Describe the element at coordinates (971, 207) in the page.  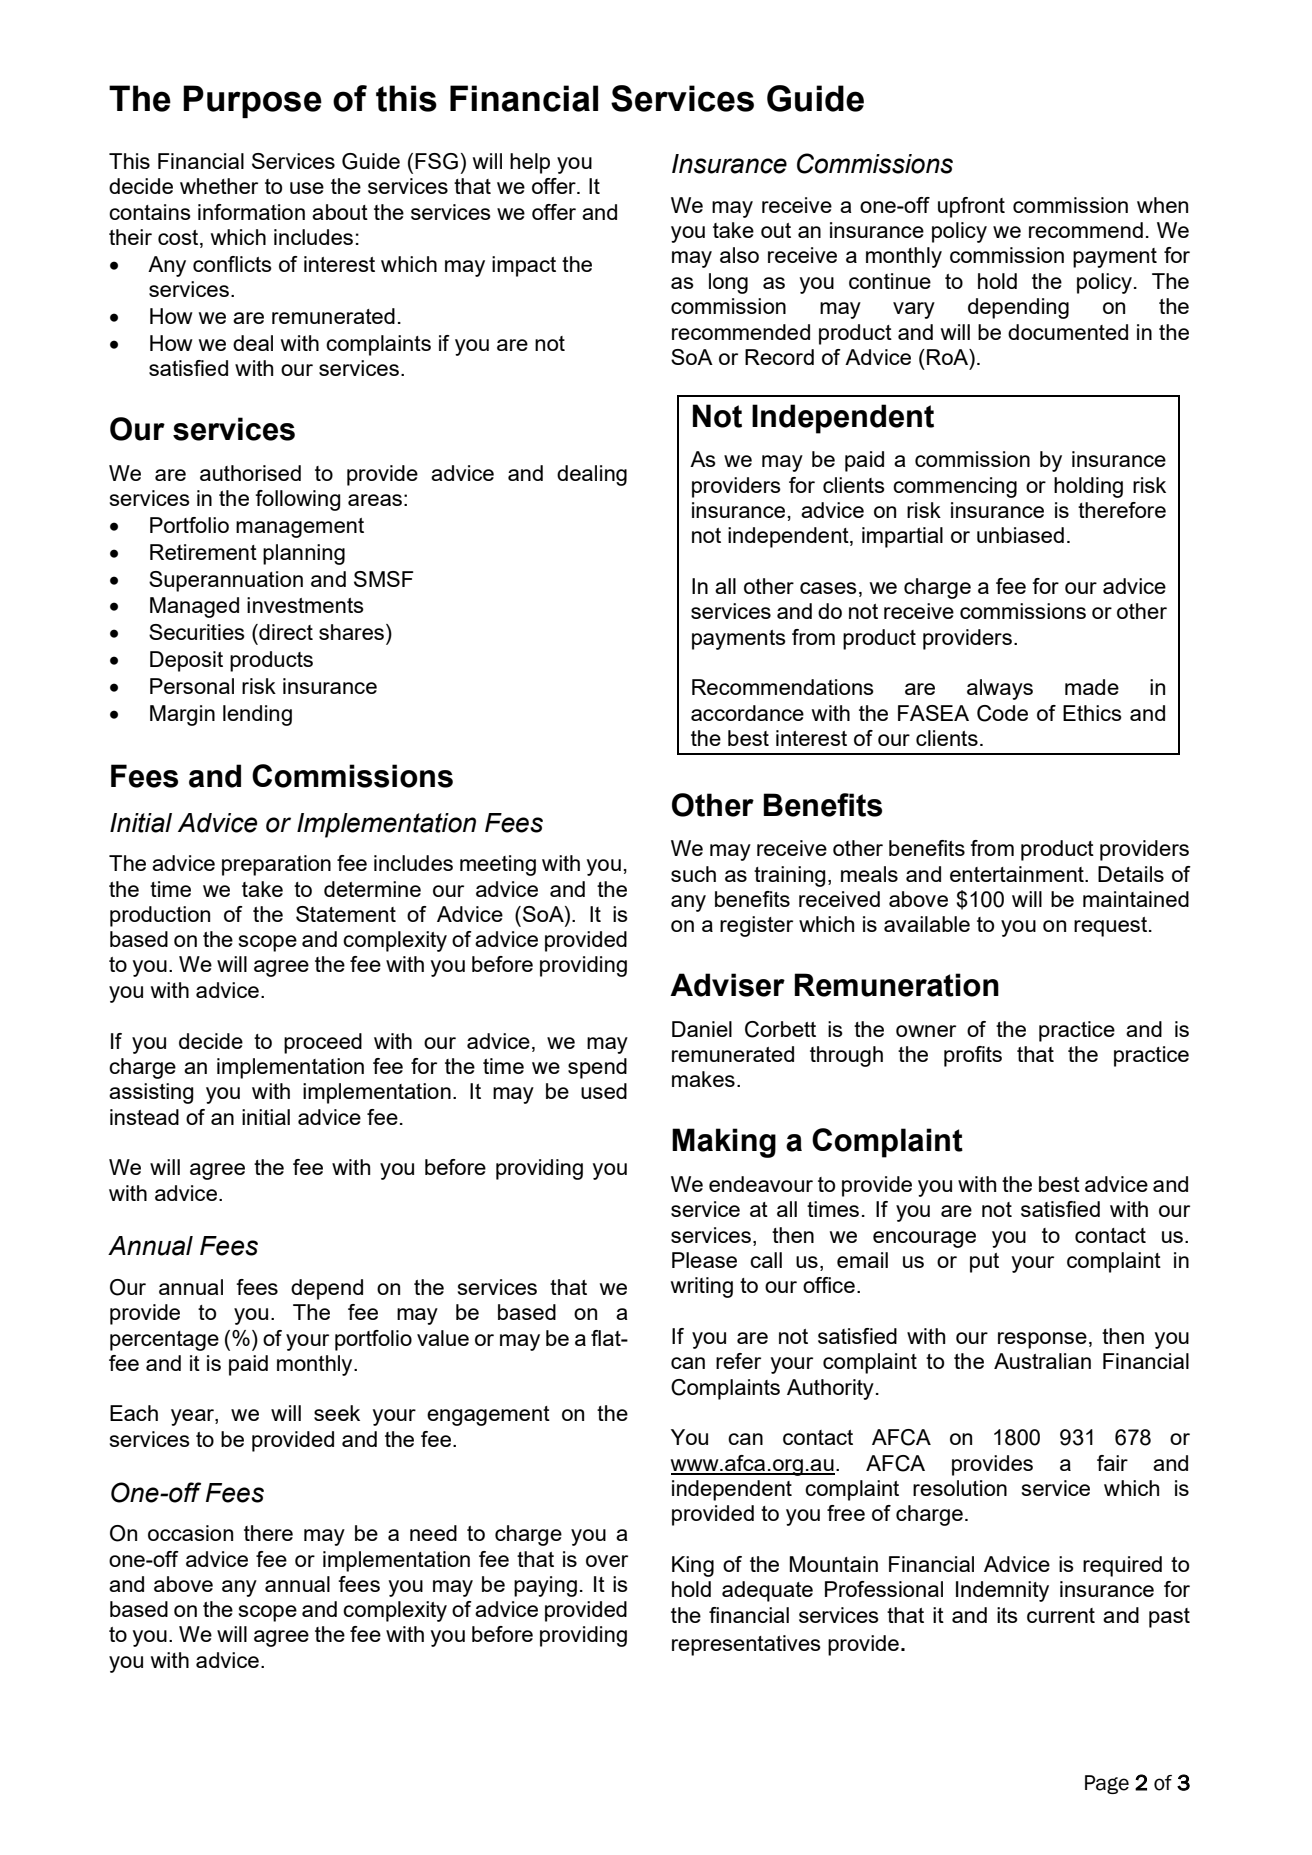
I see `upfront` at that location.
